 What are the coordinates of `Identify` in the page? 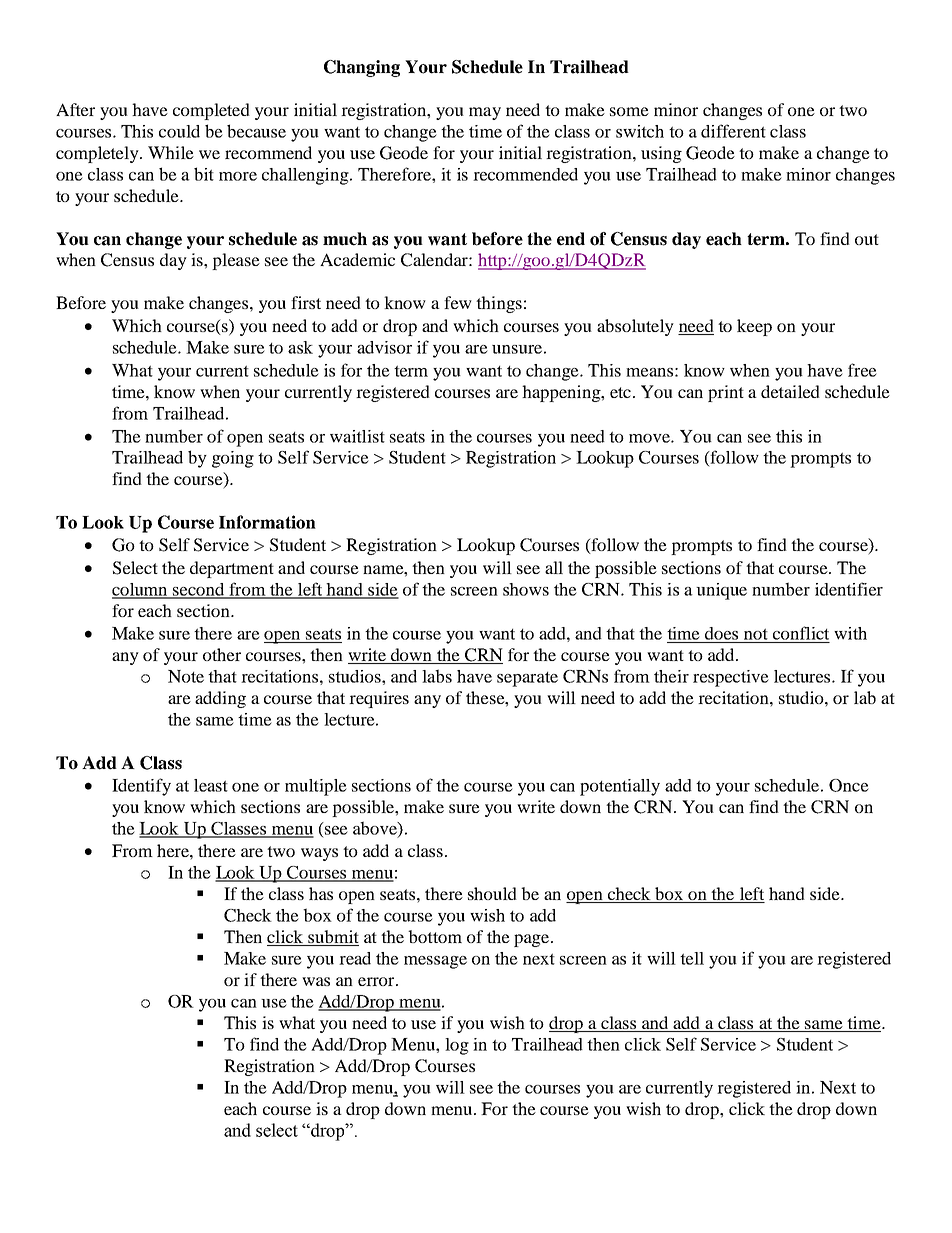 It's located at (141, 787).
